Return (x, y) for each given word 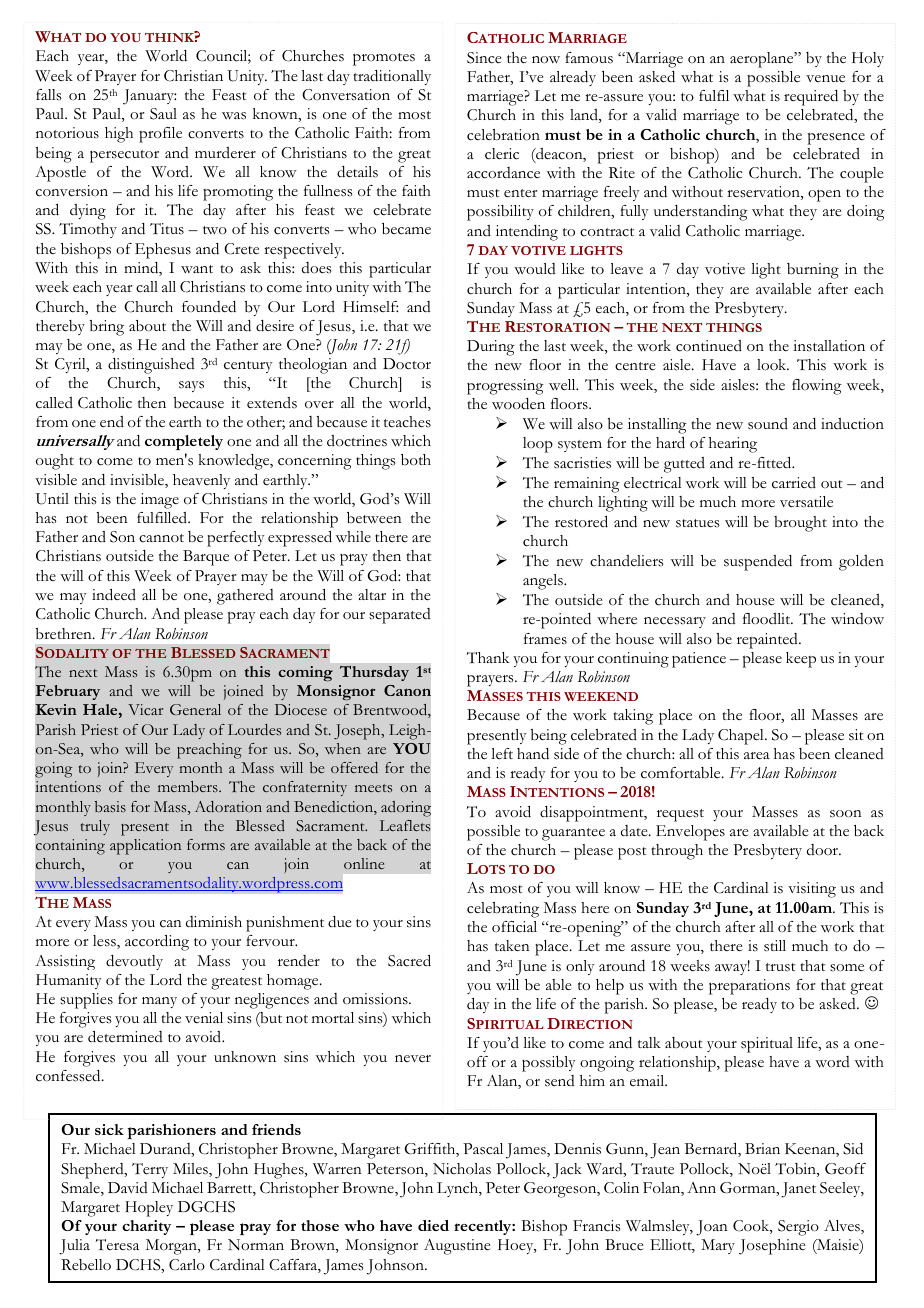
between (374, 518)
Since (484, 58)
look (773, 365)
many (159, 1002)
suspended (758, 563)
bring (107, 328)
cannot (161, 538)
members (189, 786)
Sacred (409, 960)
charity (146, 1227)
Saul (163, 114)
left (502, 754)
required (811, 98)
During (491, 348)
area (757, 756)
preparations (749, 987)
